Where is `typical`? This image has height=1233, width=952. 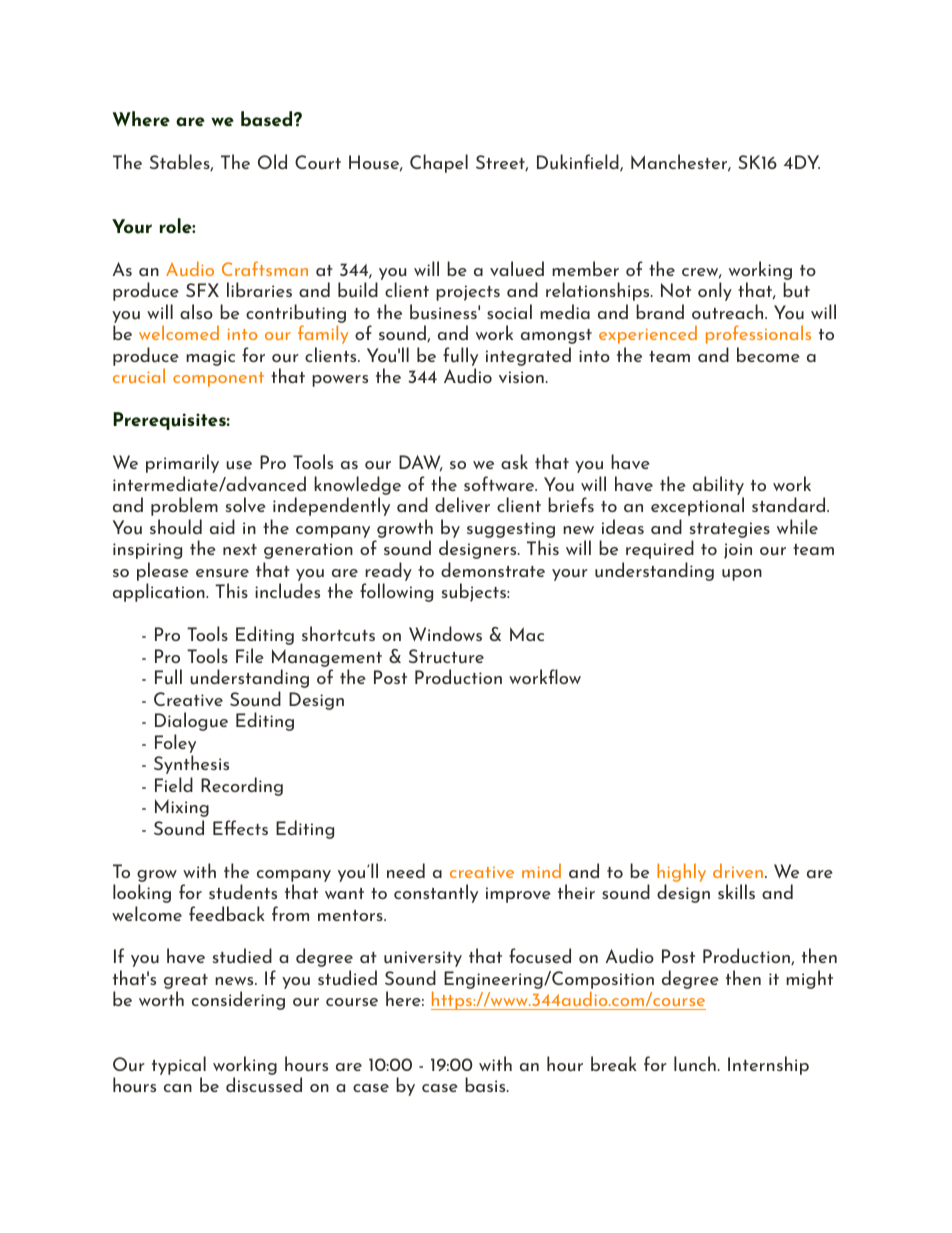
typical is located at coordinates (179, 1067).
